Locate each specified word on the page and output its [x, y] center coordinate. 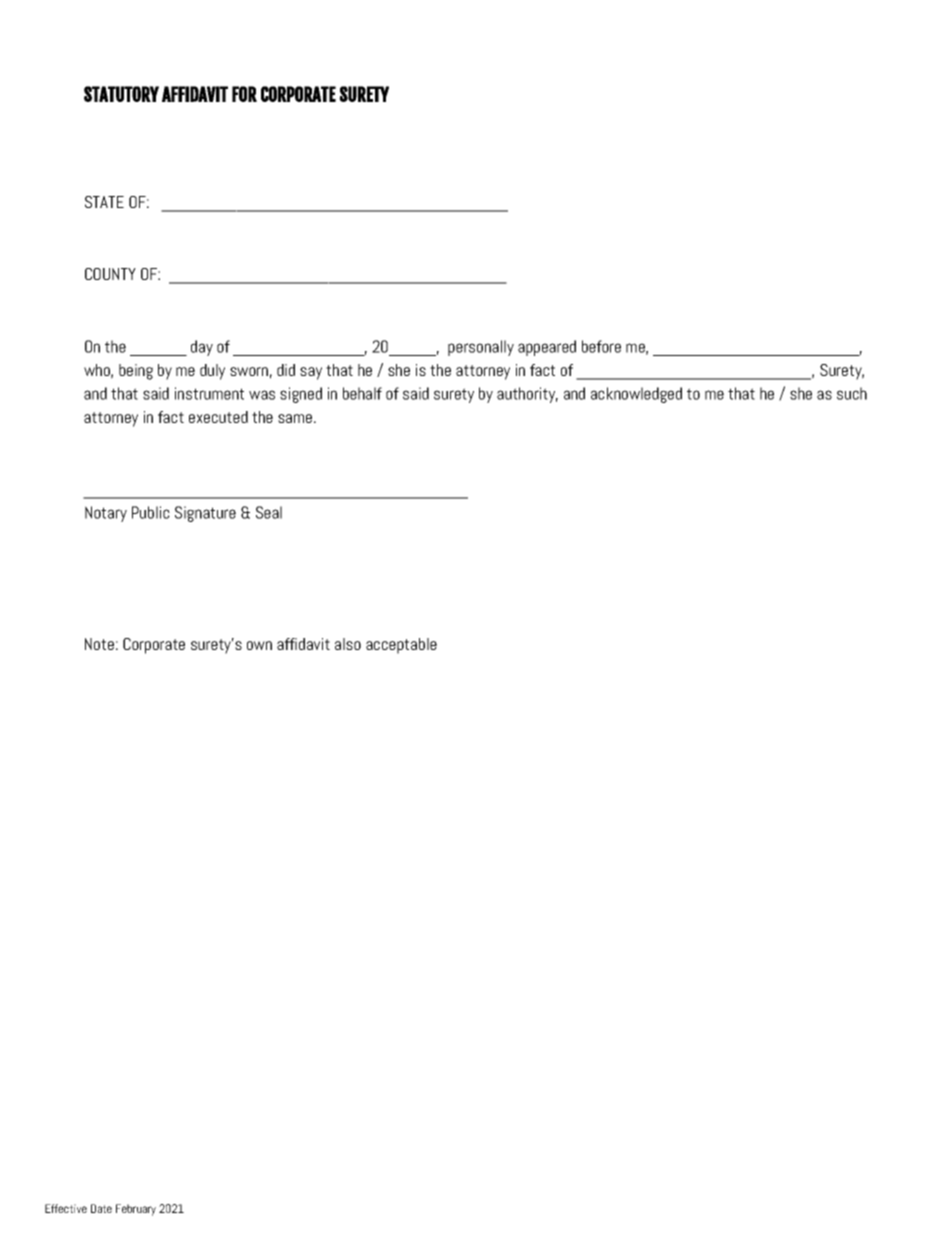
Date [101, 1208]
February [136, 1210]
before [601, 346]
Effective [66, 1208]
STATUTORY [121, 94]
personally [481, 348]
